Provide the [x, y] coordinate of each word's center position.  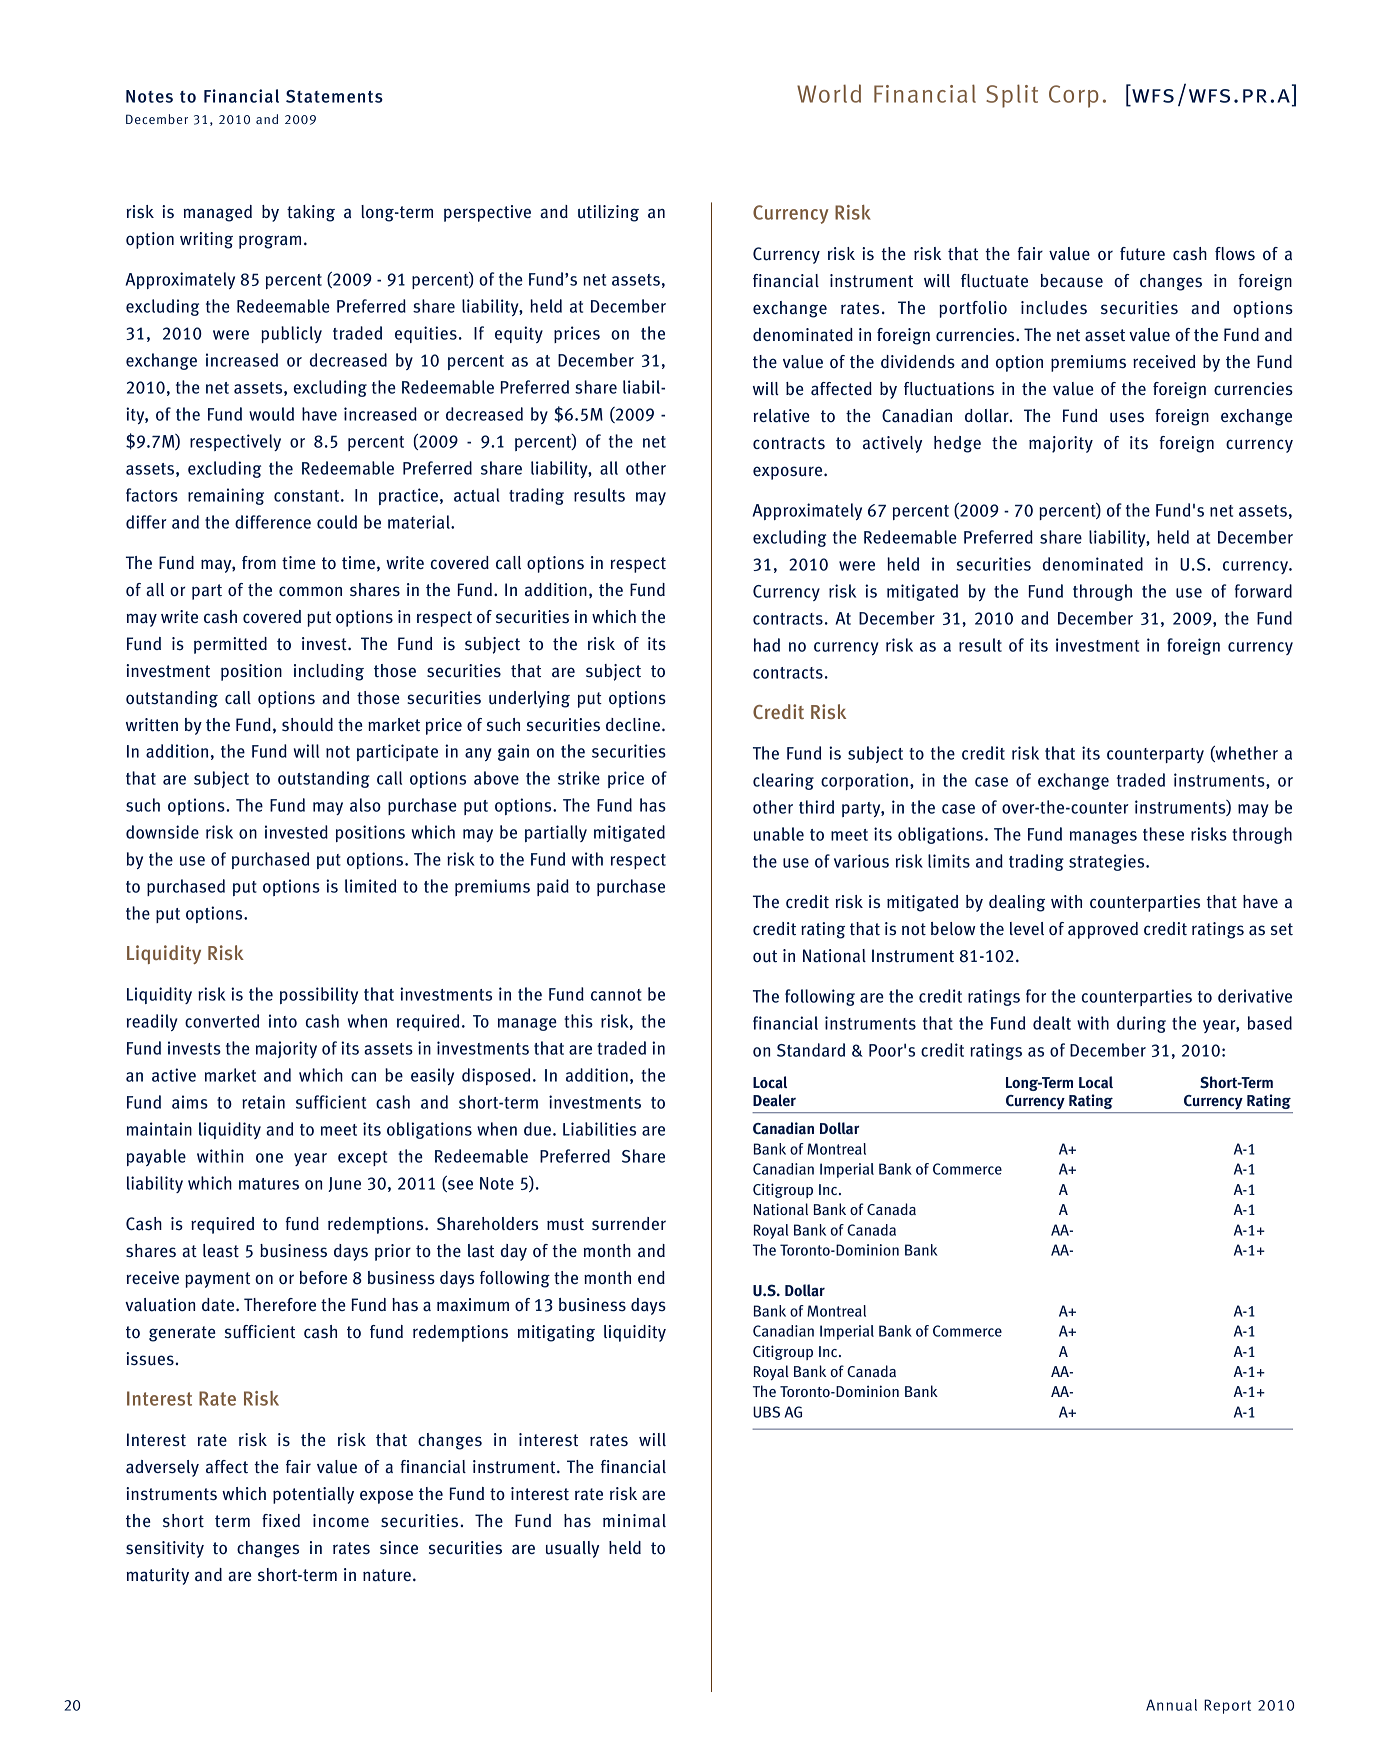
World [829, 93]
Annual [1171, 1705]
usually [572, 1549]
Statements [334, 96]
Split [1012, 96]
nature [387, 1575]
